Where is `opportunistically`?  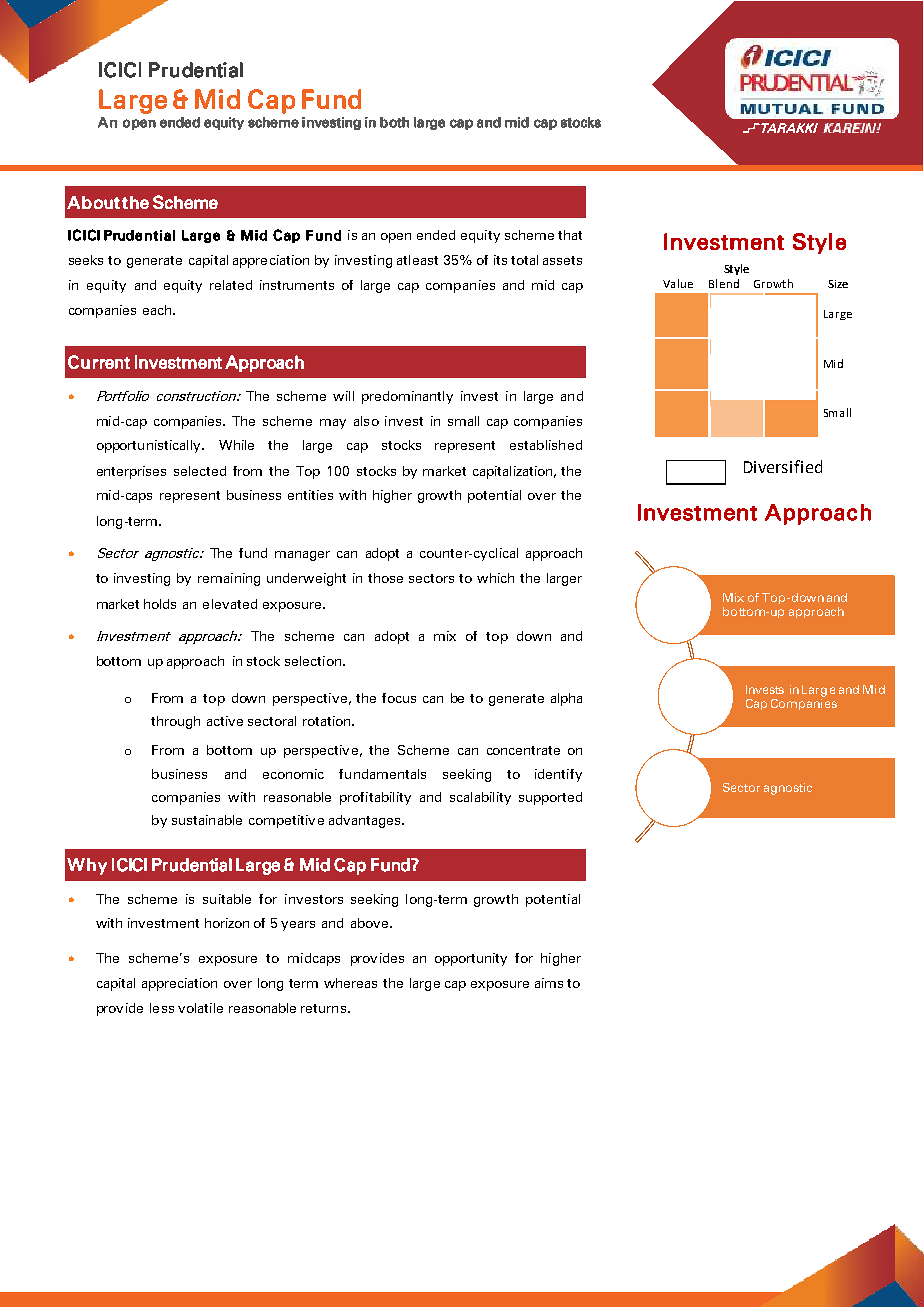 opportunistically is located at coordinates (150, 446).
